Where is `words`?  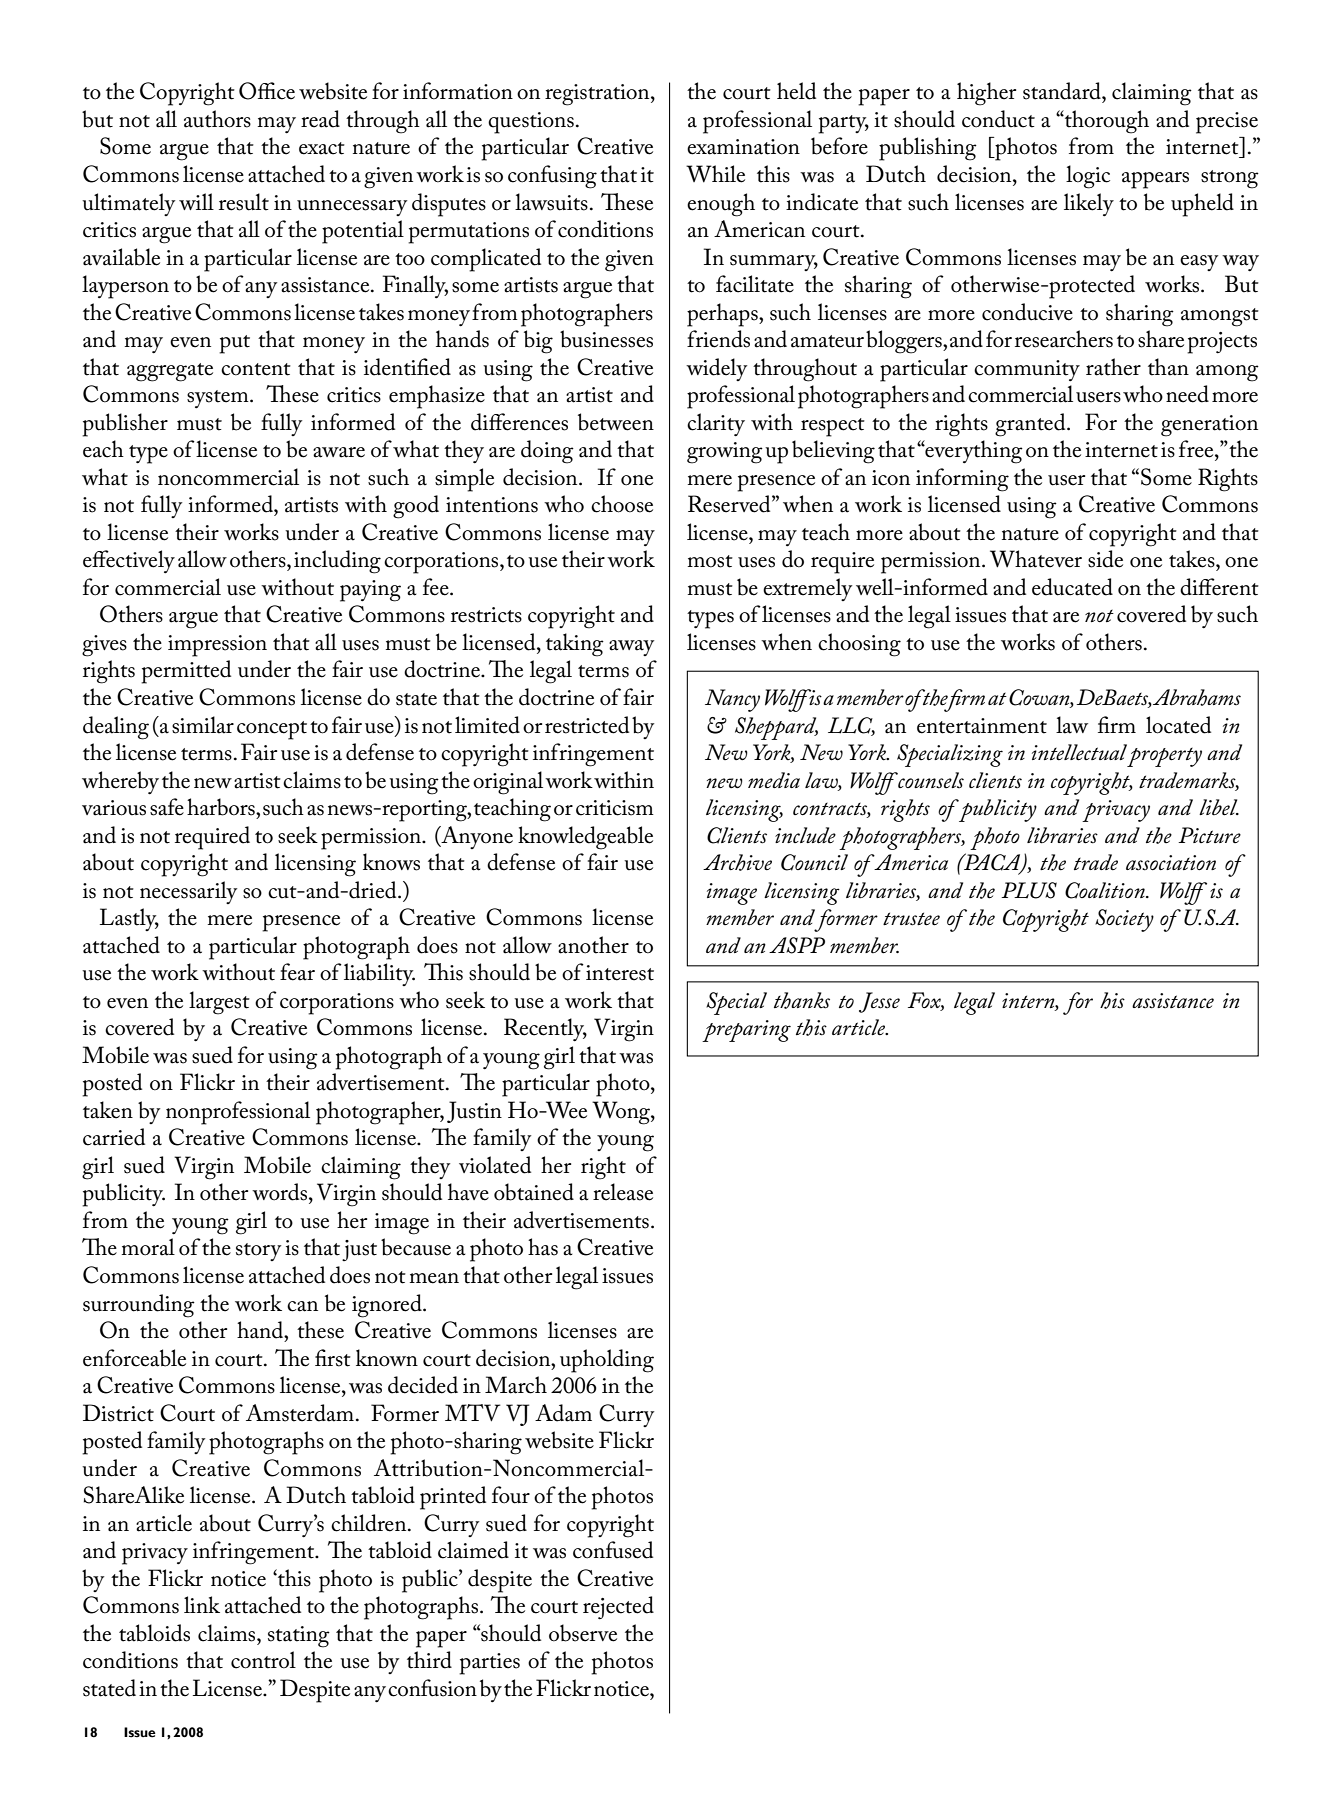
words is located at coordinates (279, 1192).
